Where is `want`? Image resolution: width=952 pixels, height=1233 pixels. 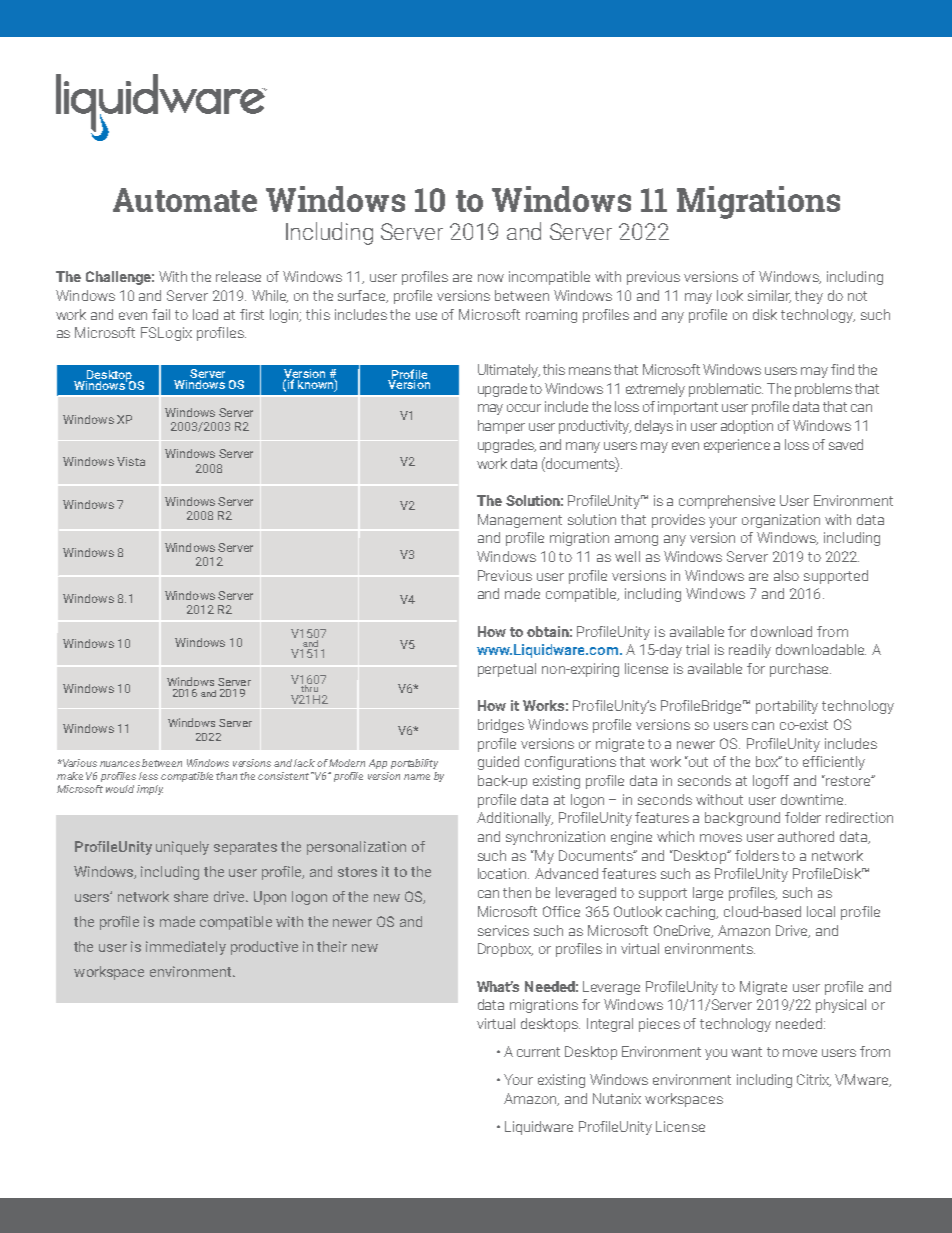
want is located at coordinates (746, 1052).
